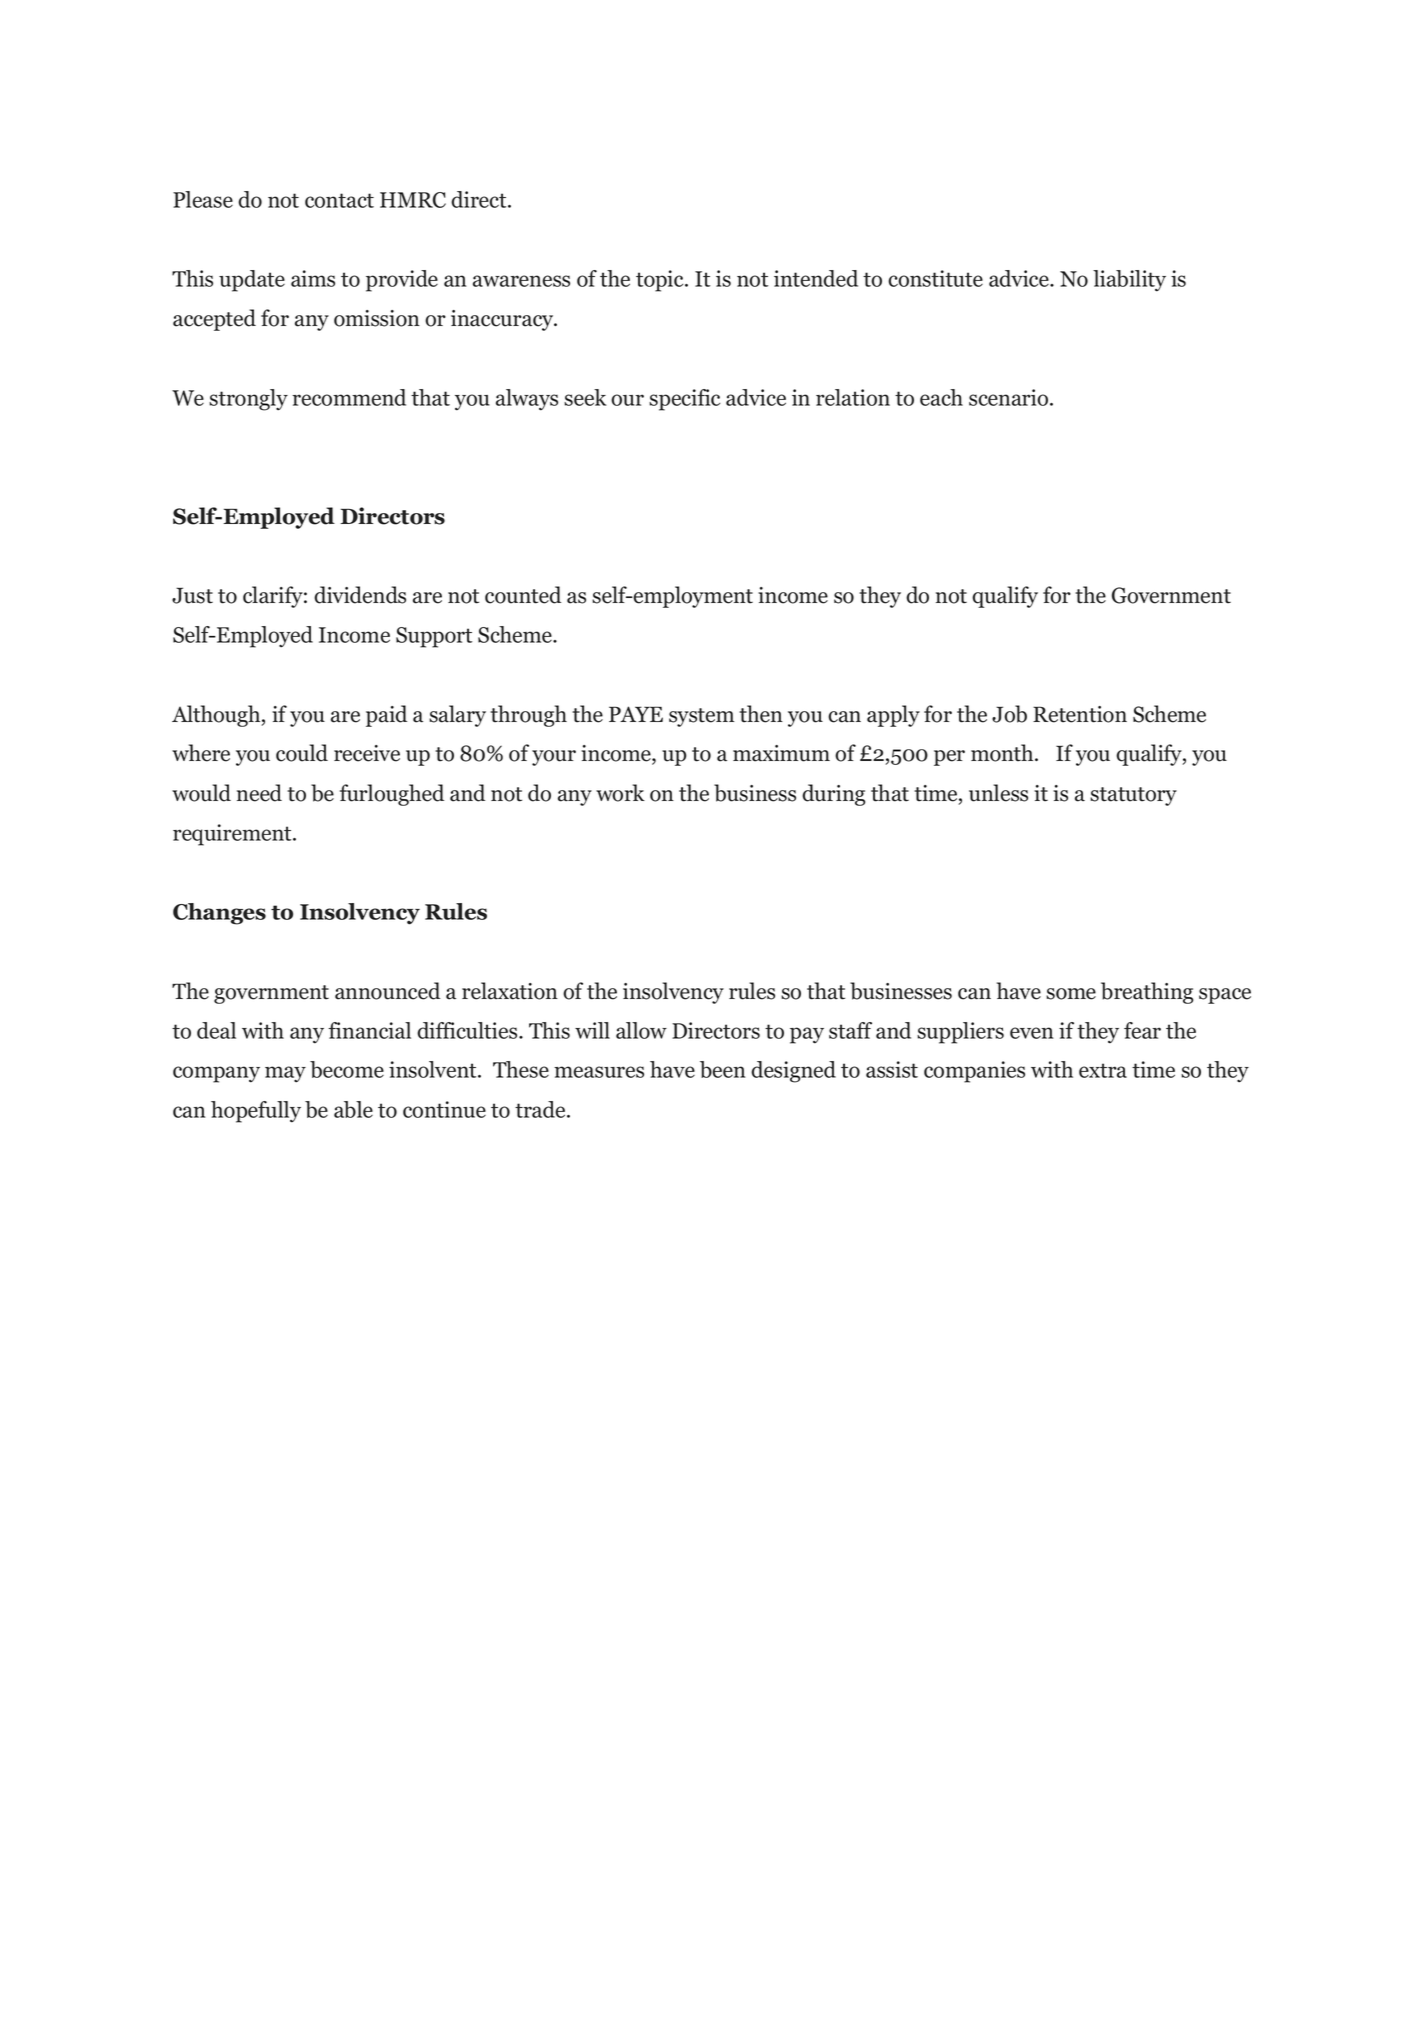 This page has width=1427, height=2019. I want to click on extra, so click(1103, 1070).
